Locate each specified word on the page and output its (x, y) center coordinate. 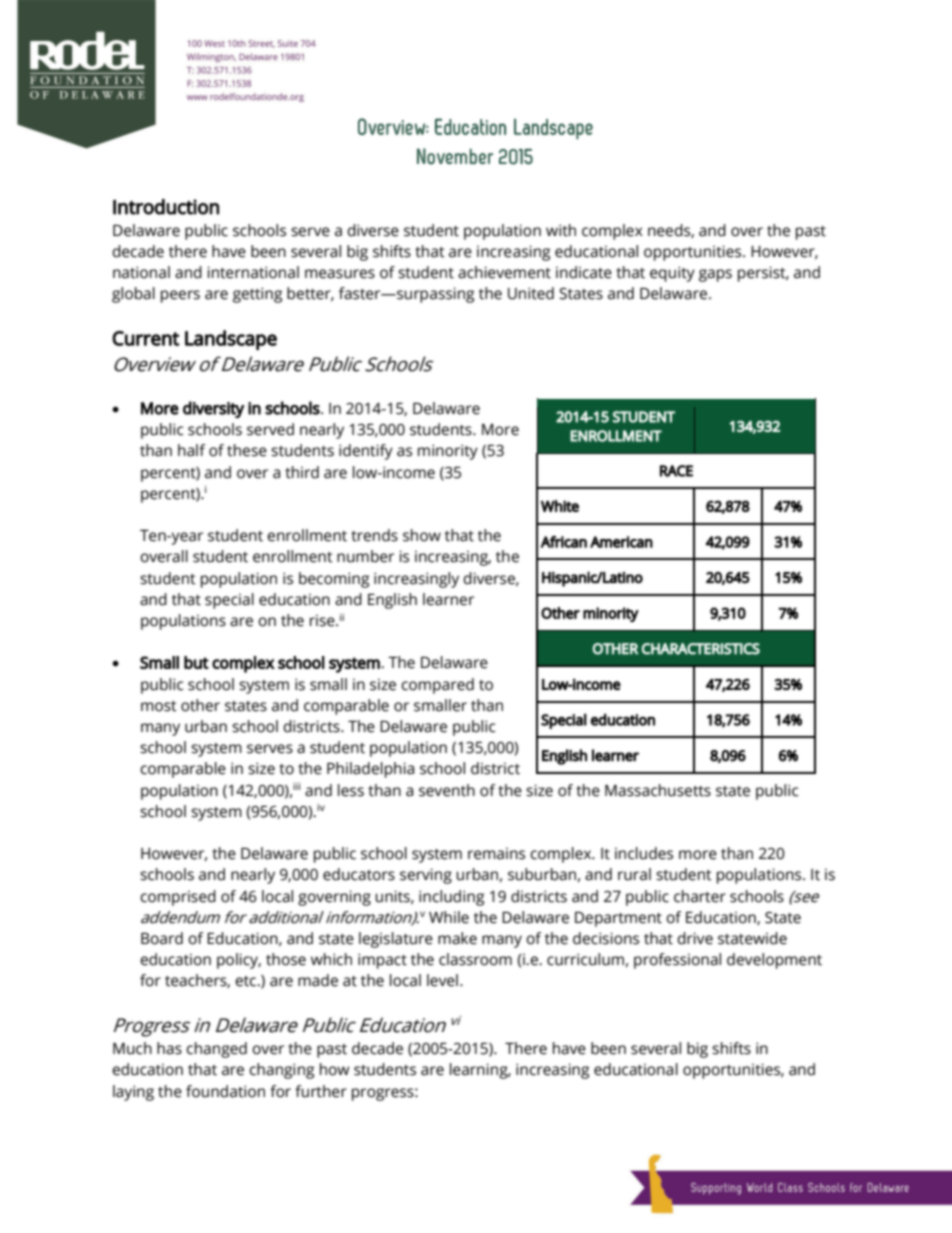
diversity (214, 409)
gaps (715, 275)
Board (162, 938)
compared (437, 686)
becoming (334, 580)
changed (216, 1050)
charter (700, 896)
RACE (676, 471)
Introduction (166, 207)
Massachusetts (658, 790)
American (621, 542)
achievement (504, 272)
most (159, 706)
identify (366, 452)
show (422, 535)
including (451, 898)
